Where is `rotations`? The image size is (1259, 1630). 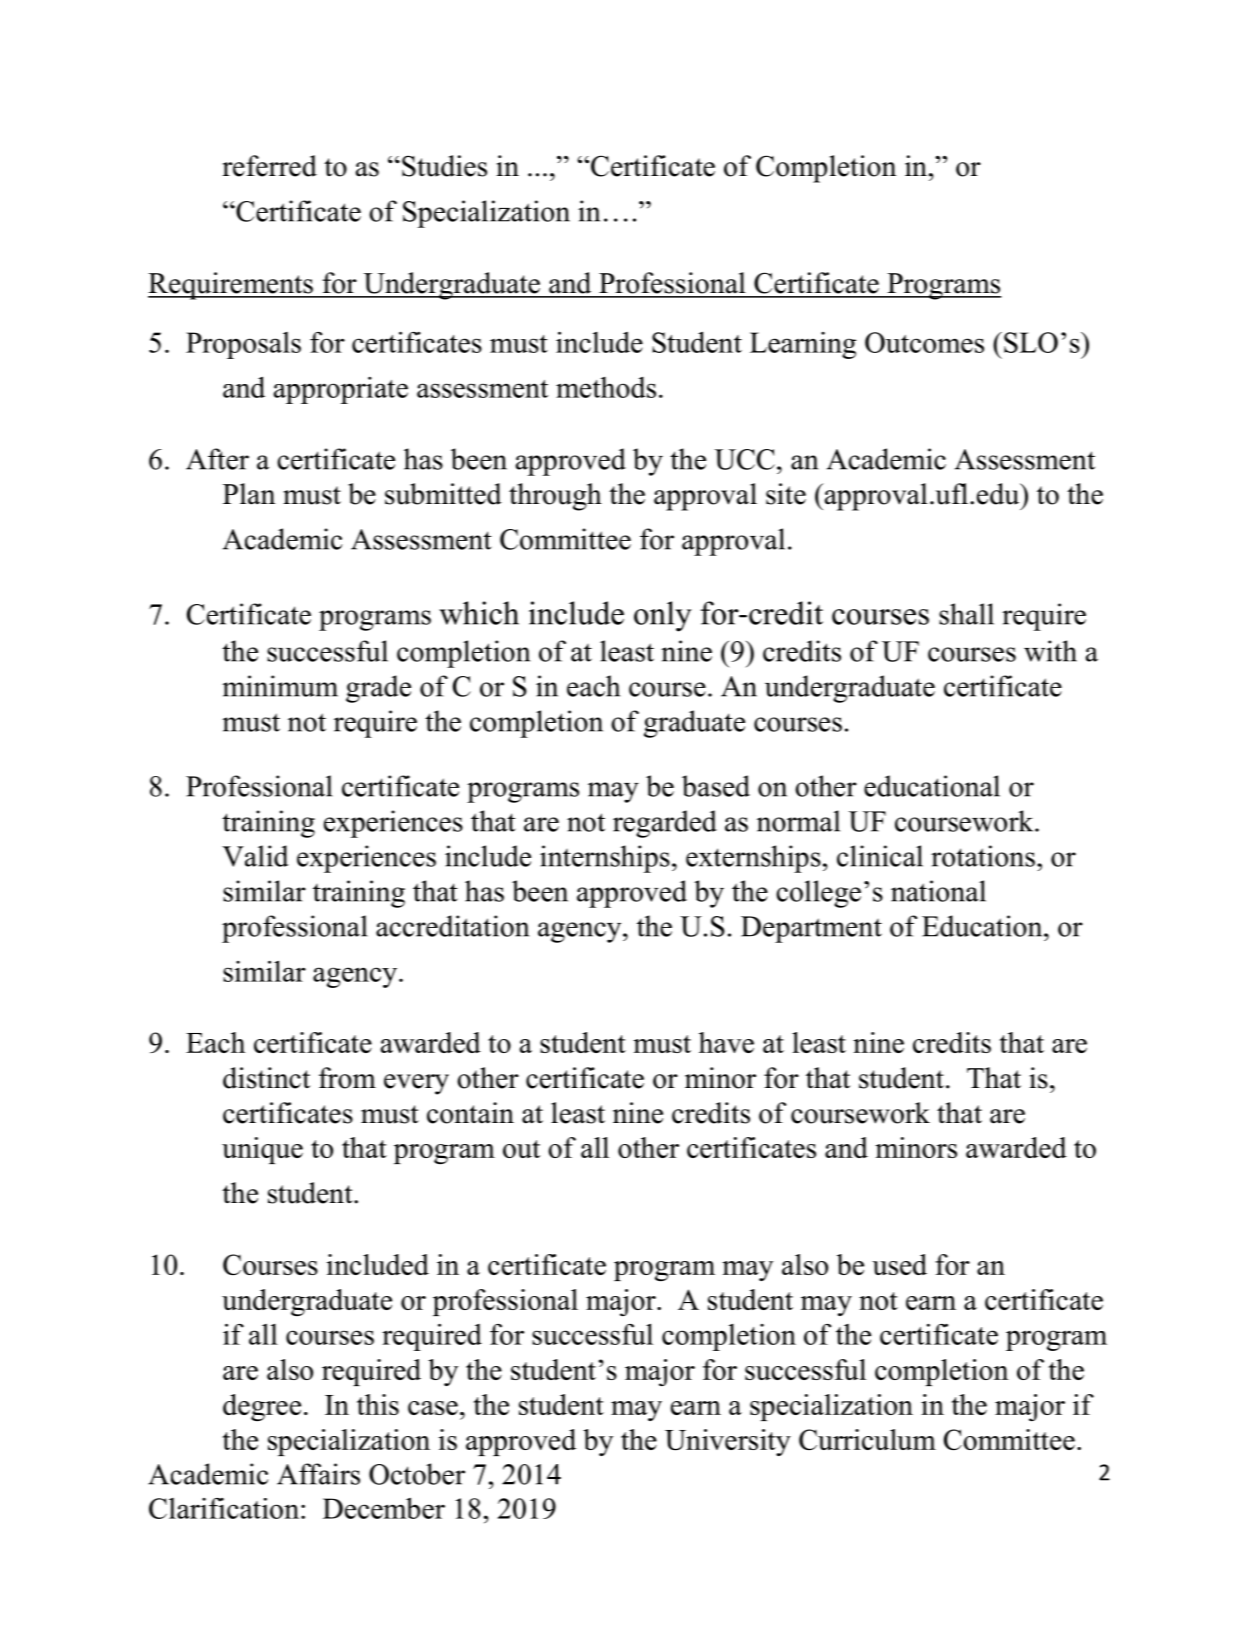 rotations is located at coordinates (983, 856).
